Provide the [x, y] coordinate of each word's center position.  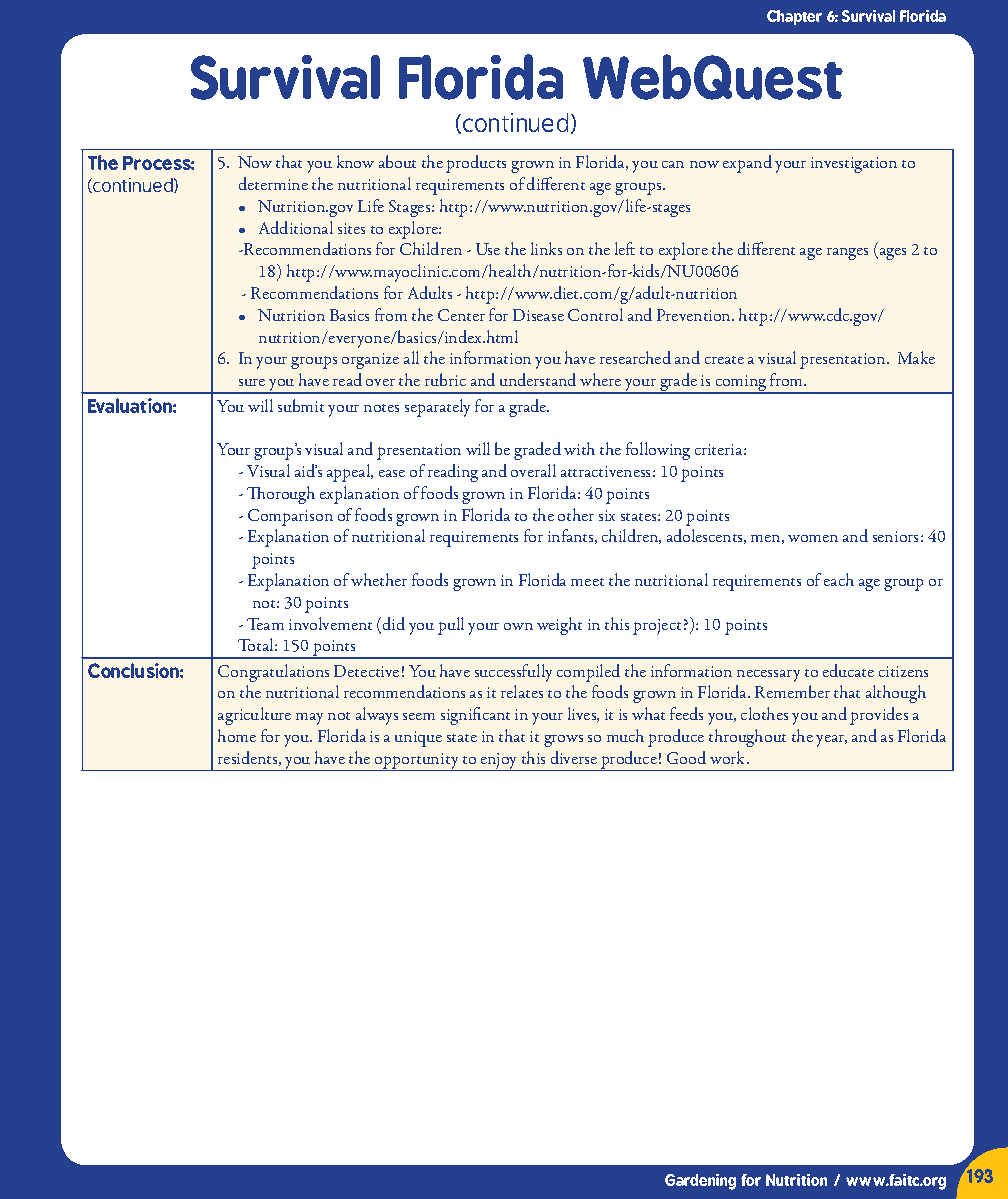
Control [595, 314]
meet [587, 582]
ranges [847, 254]
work [729, 757]
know [355, 161]
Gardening [700, 1182]
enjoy [499, 762]
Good [686, 757]
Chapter [794, 17]
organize [370, 361]
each [839, 579]
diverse [574, 757]
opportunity [417, 762]
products [476, 164]
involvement [330, 623]
